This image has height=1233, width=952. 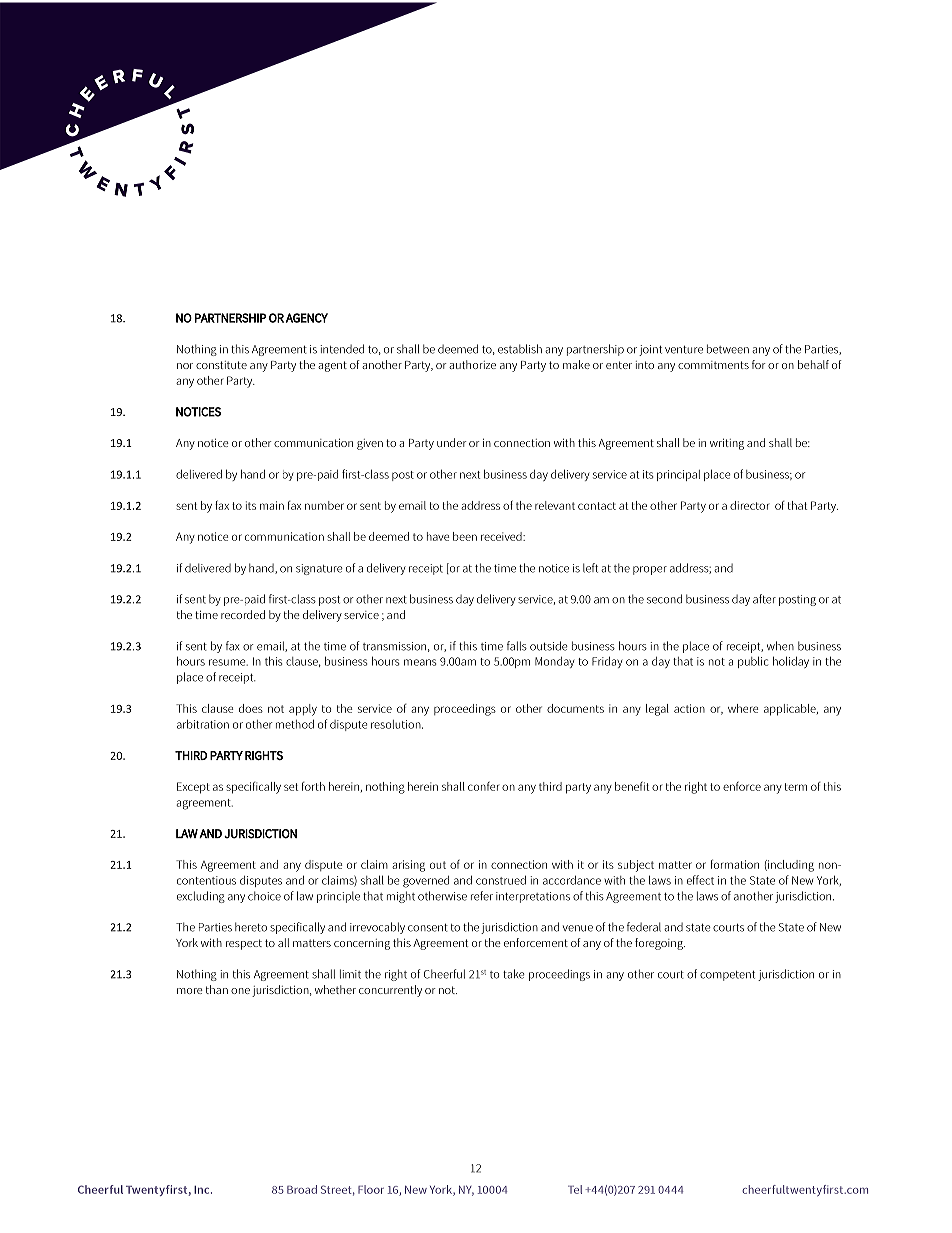 I want to click on main, so click(x=272, y=505).
